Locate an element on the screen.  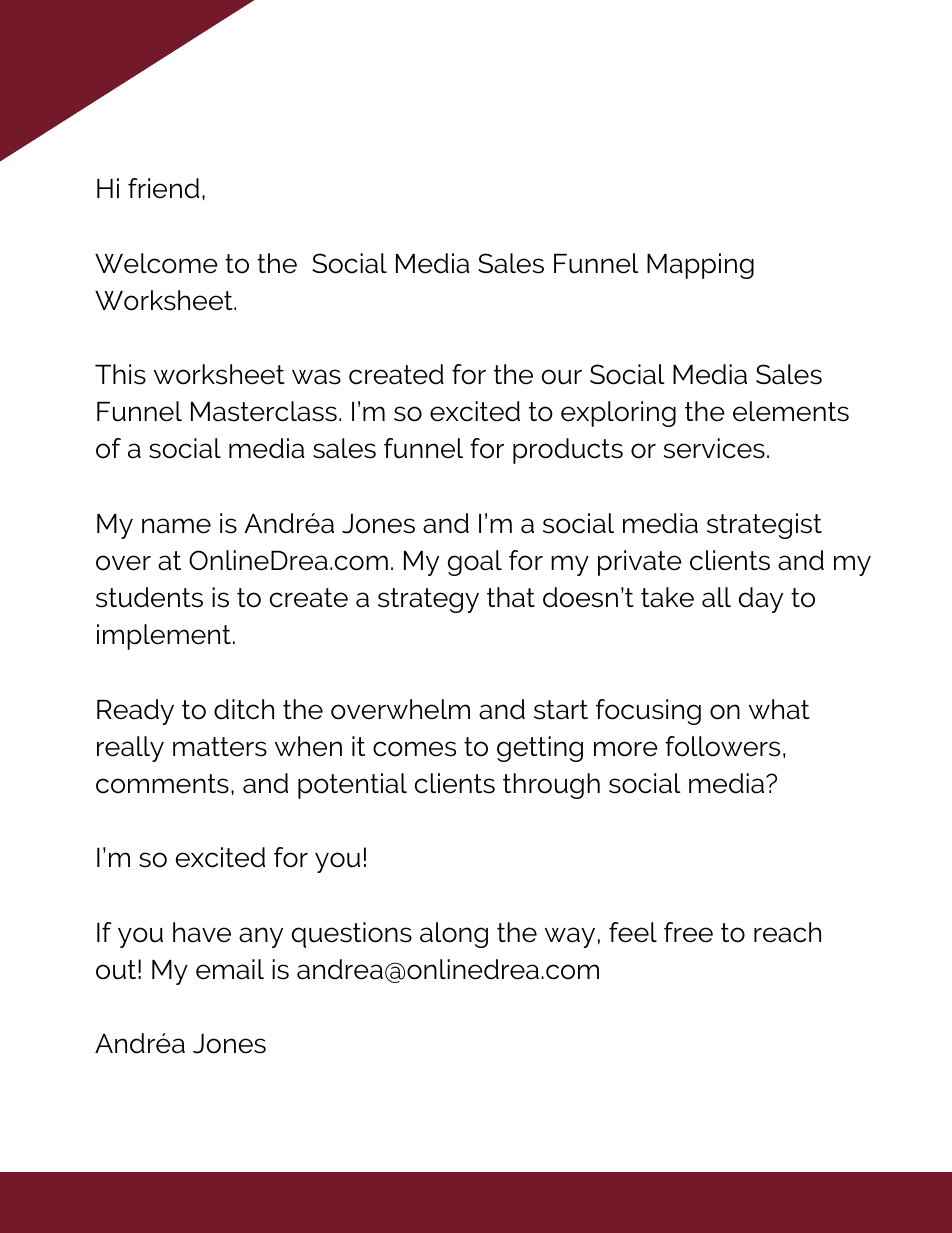
friend is located at coordinates (163, 188).
